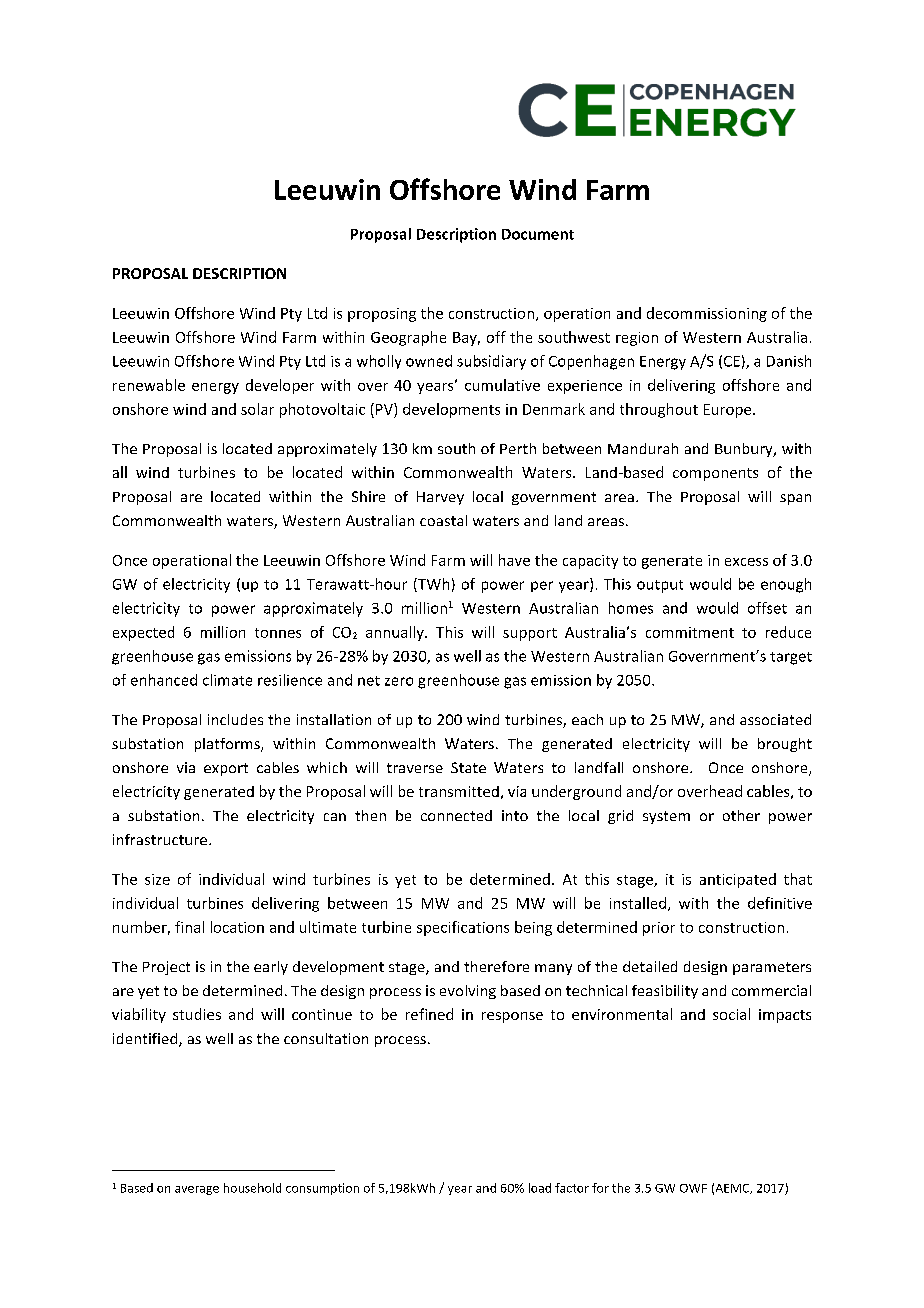 This page has height=1308, width=924. I want to click on State, so click(468, 767).
